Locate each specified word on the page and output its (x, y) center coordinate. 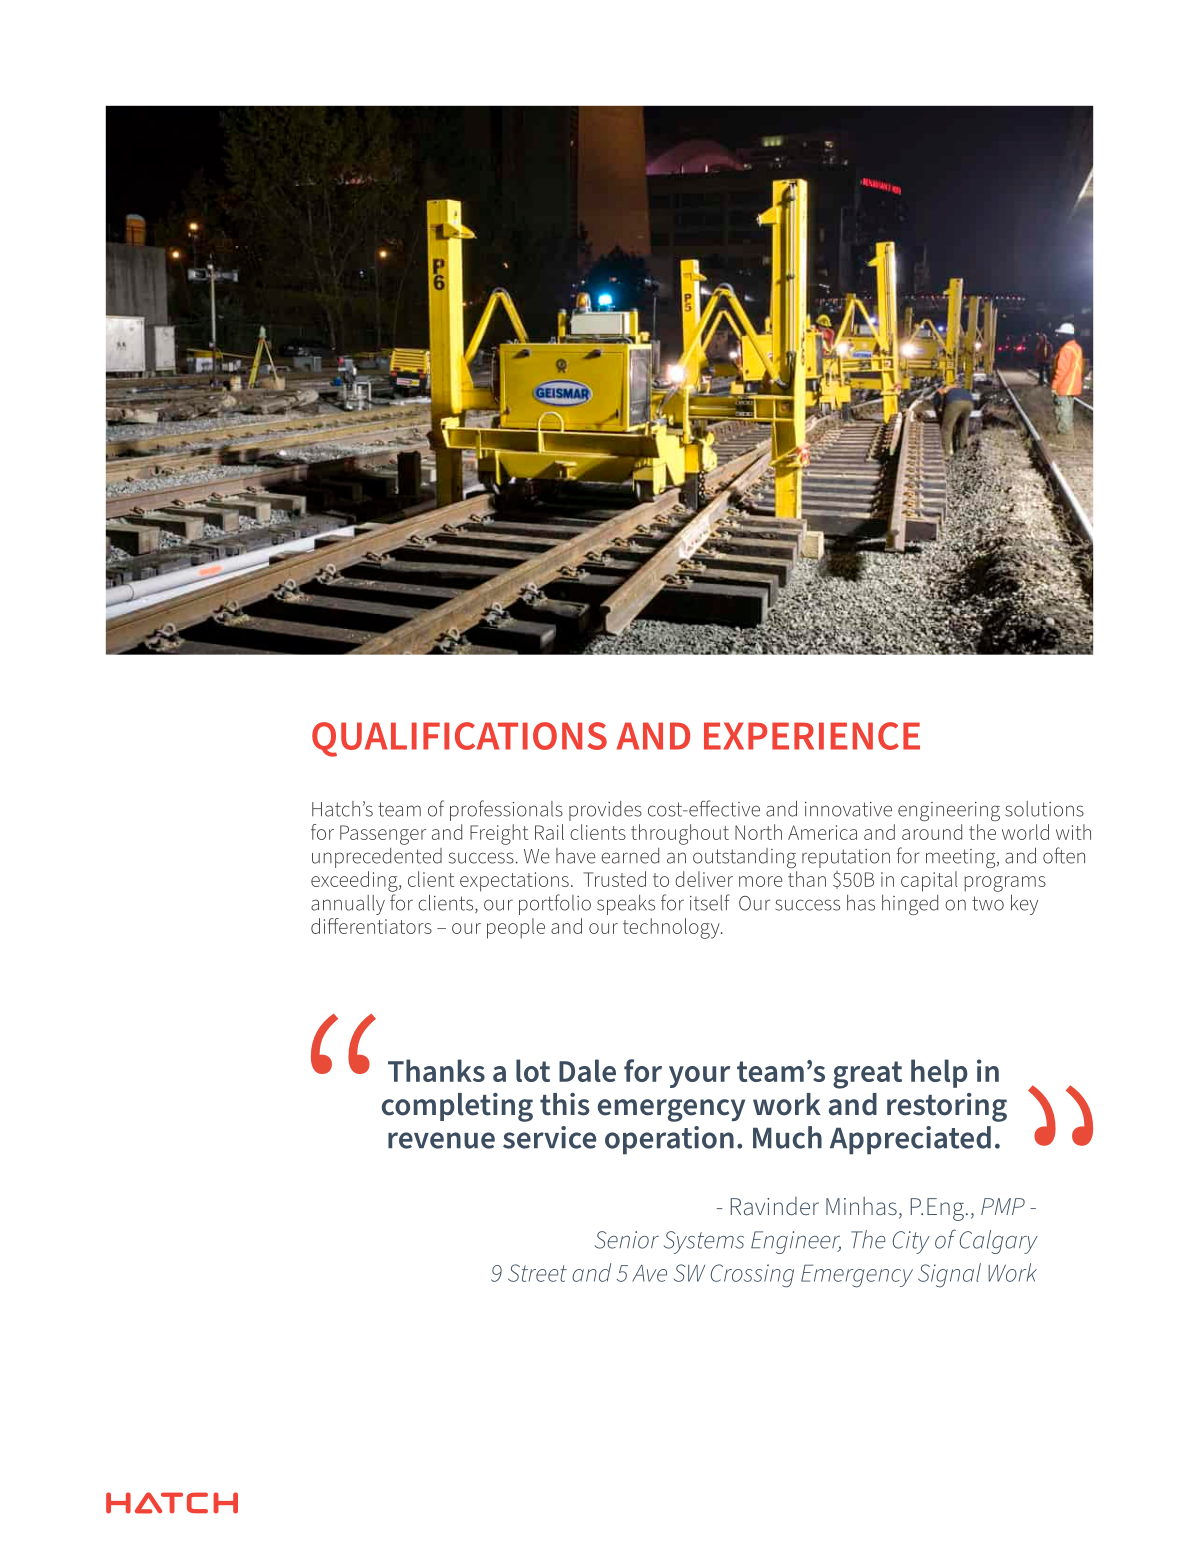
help (939, 1073)
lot (533, 1070)
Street (537, 1273)
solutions (1044, 809)
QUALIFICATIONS (459, 739)
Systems (704, 1242)
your (699, 1077)
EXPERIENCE (812, 736)
